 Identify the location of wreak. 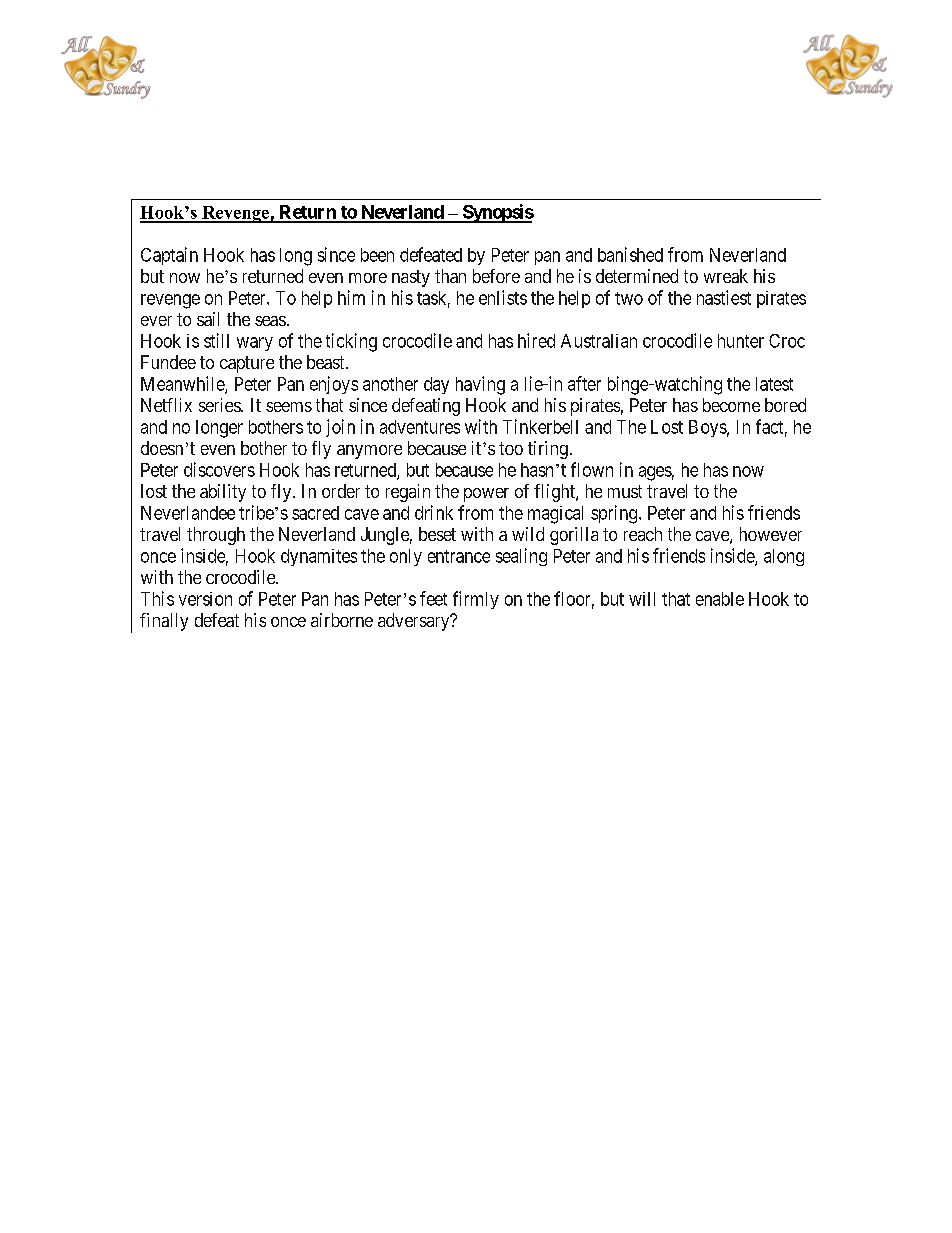
(726, 276).
